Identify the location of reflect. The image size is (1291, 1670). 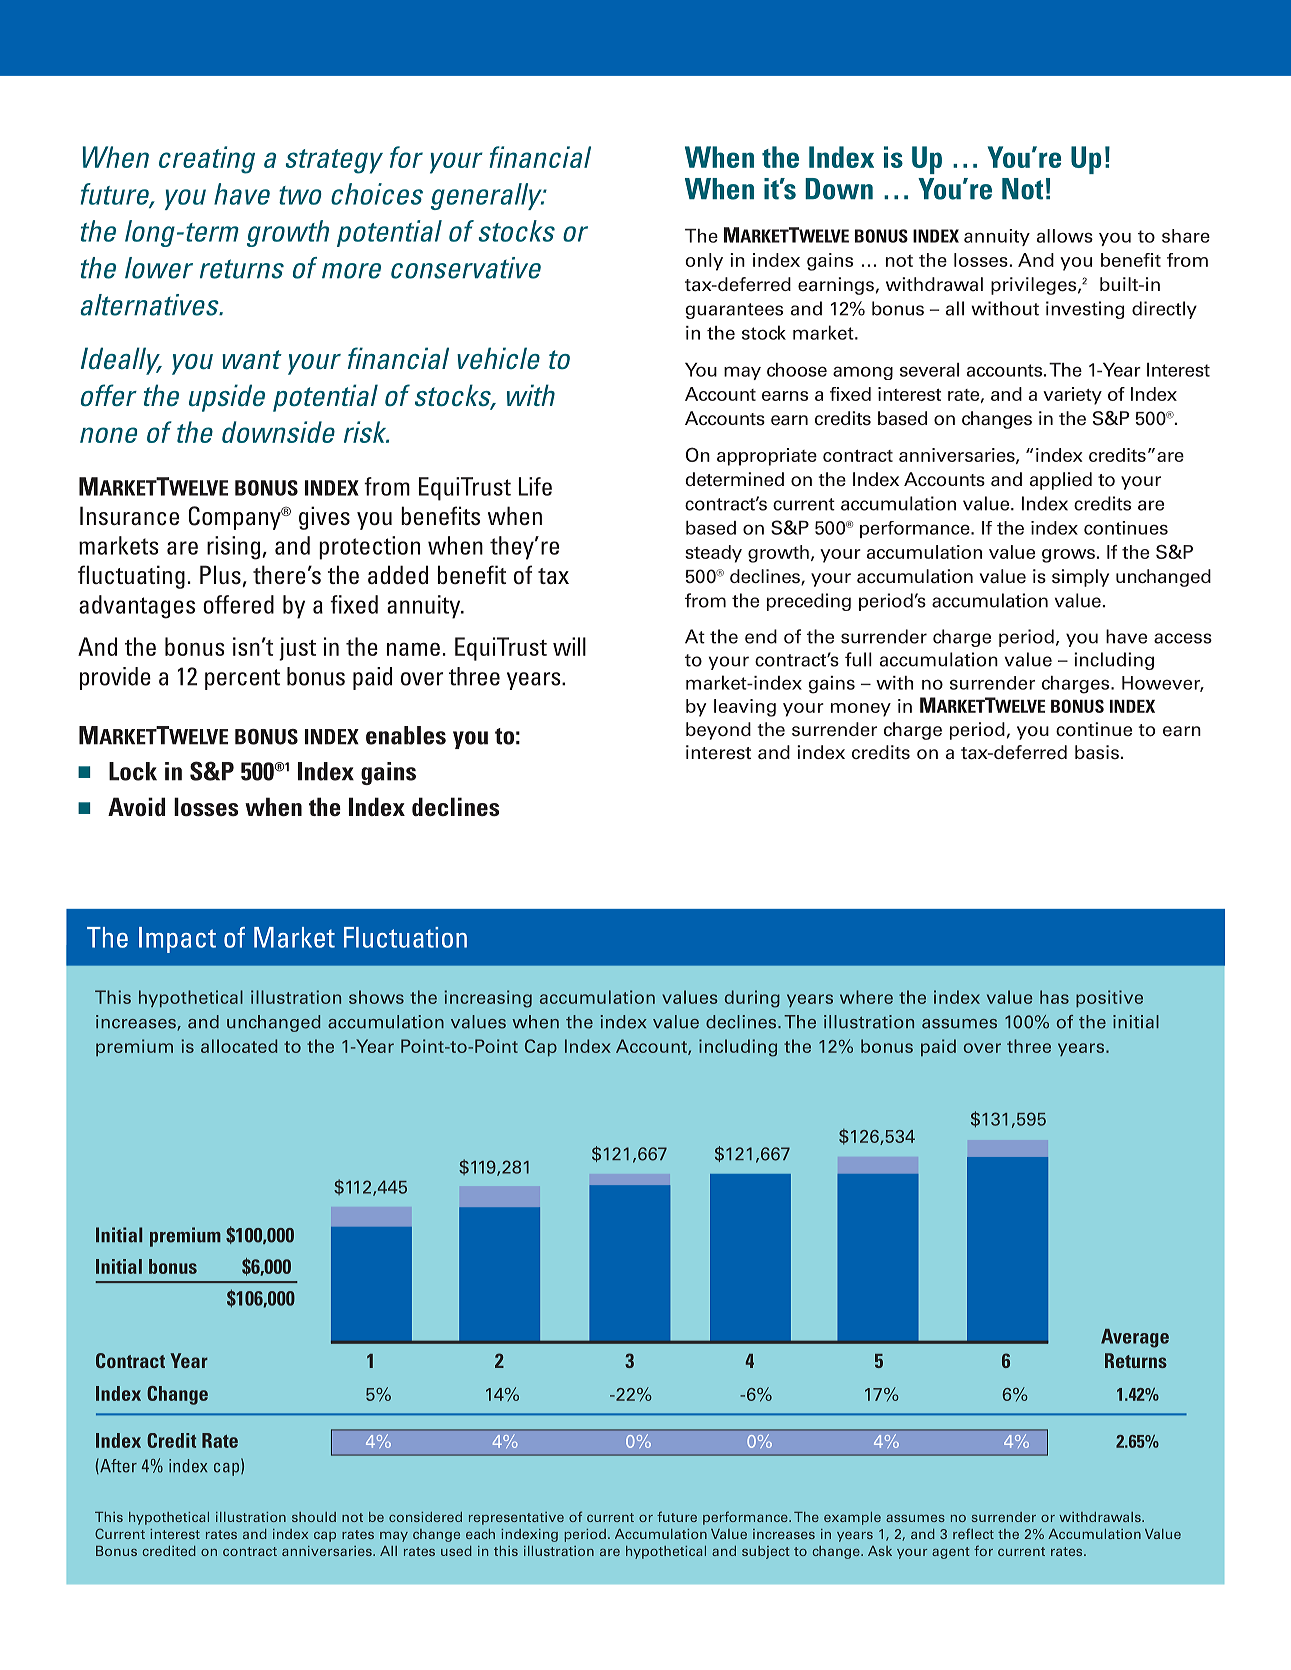
(973, 1533).
